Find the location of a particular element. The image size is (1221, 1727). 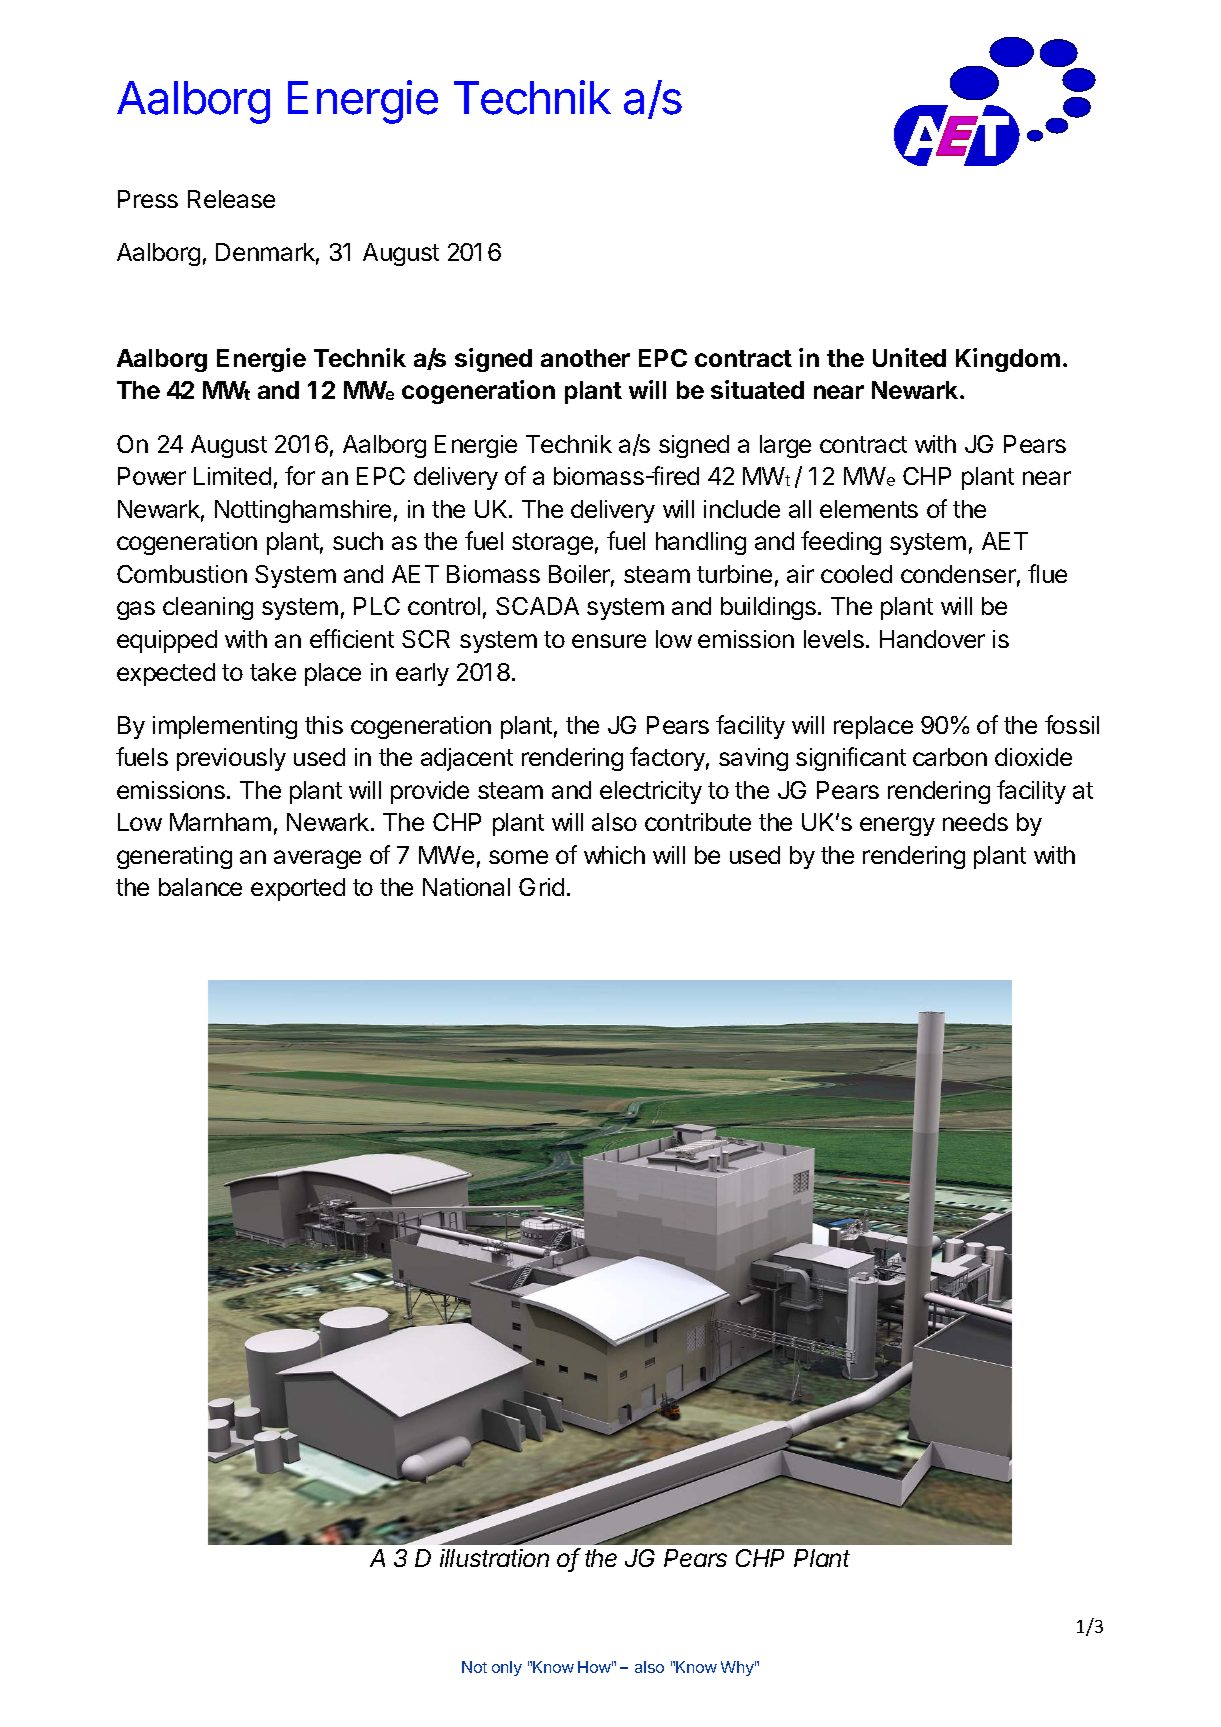

illustration is located at coordinates (494, 1558).
